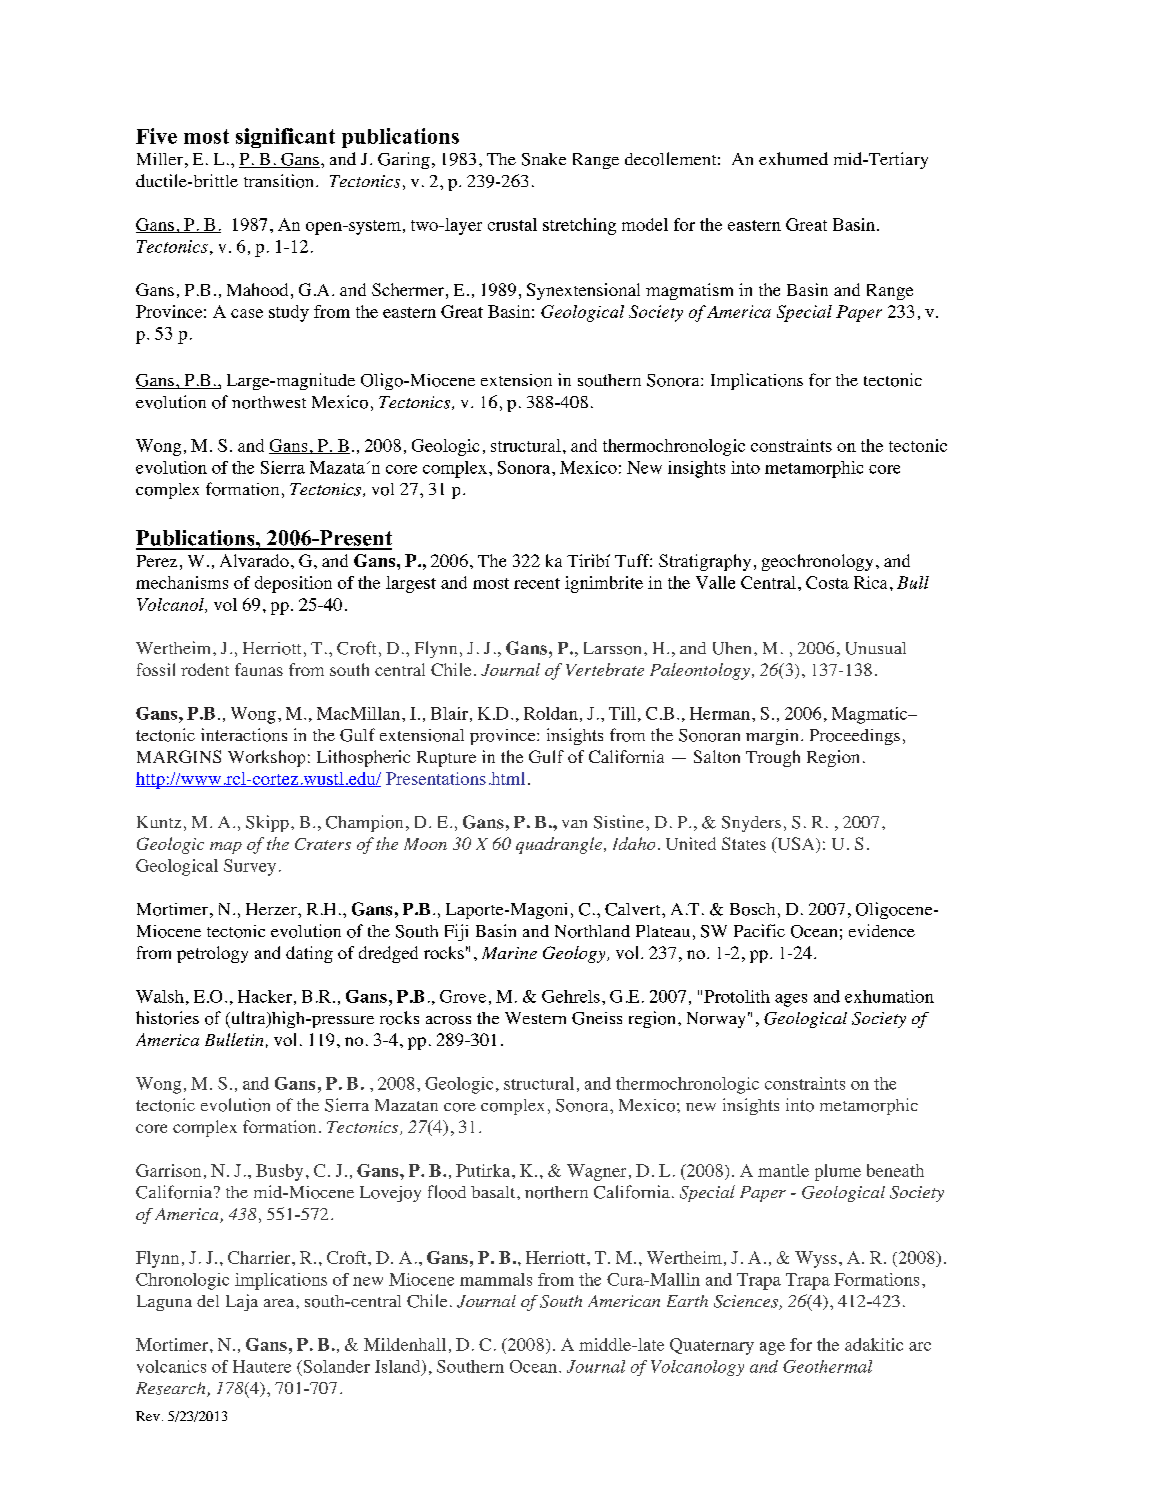 The width and height of the page is (1154, 1493). Describe the element at coordinates (535, 1018) in the page. I see `Western` at that location.
